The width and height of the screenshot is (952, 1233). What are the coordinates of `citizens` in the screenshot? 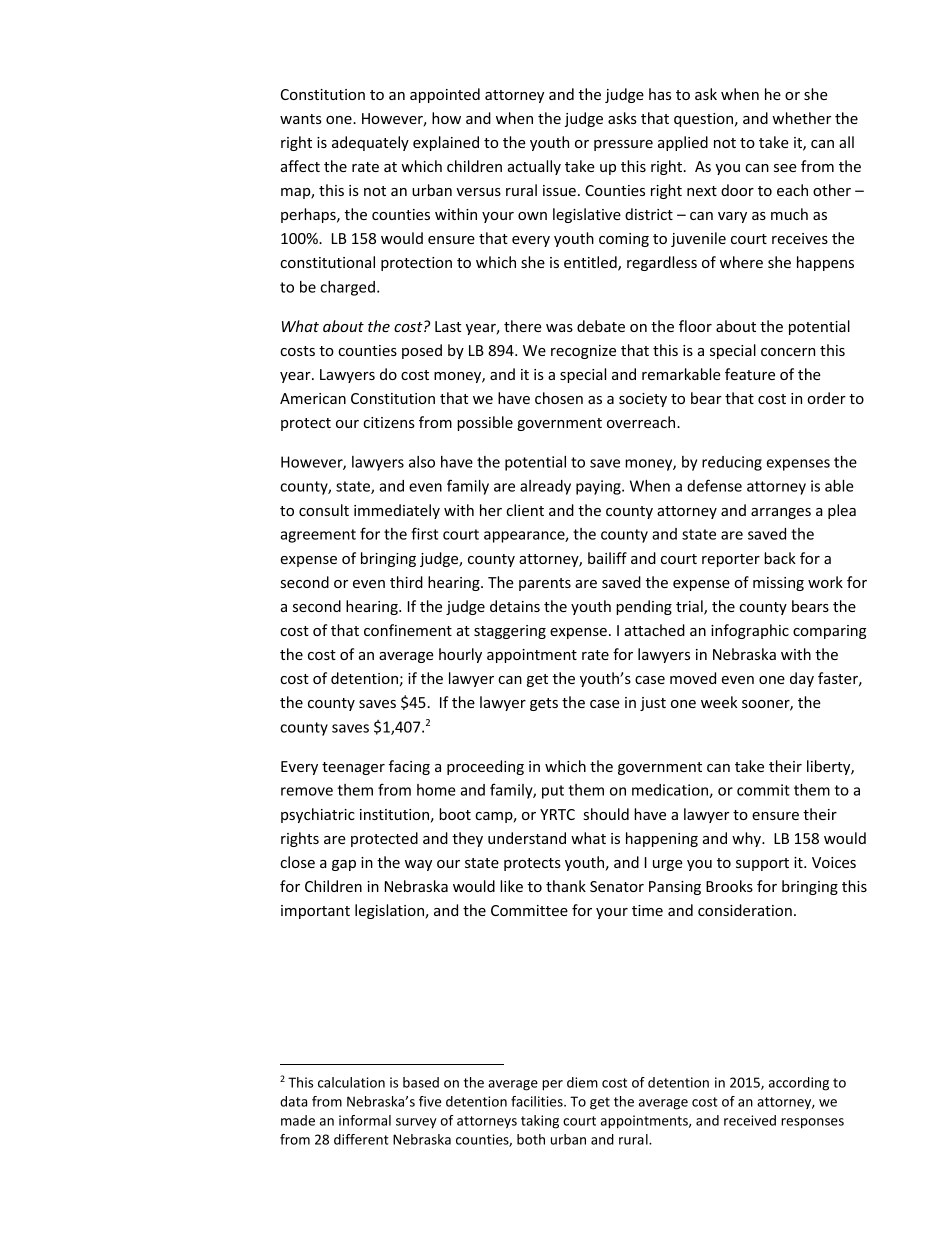 It's located at (389, 422).
